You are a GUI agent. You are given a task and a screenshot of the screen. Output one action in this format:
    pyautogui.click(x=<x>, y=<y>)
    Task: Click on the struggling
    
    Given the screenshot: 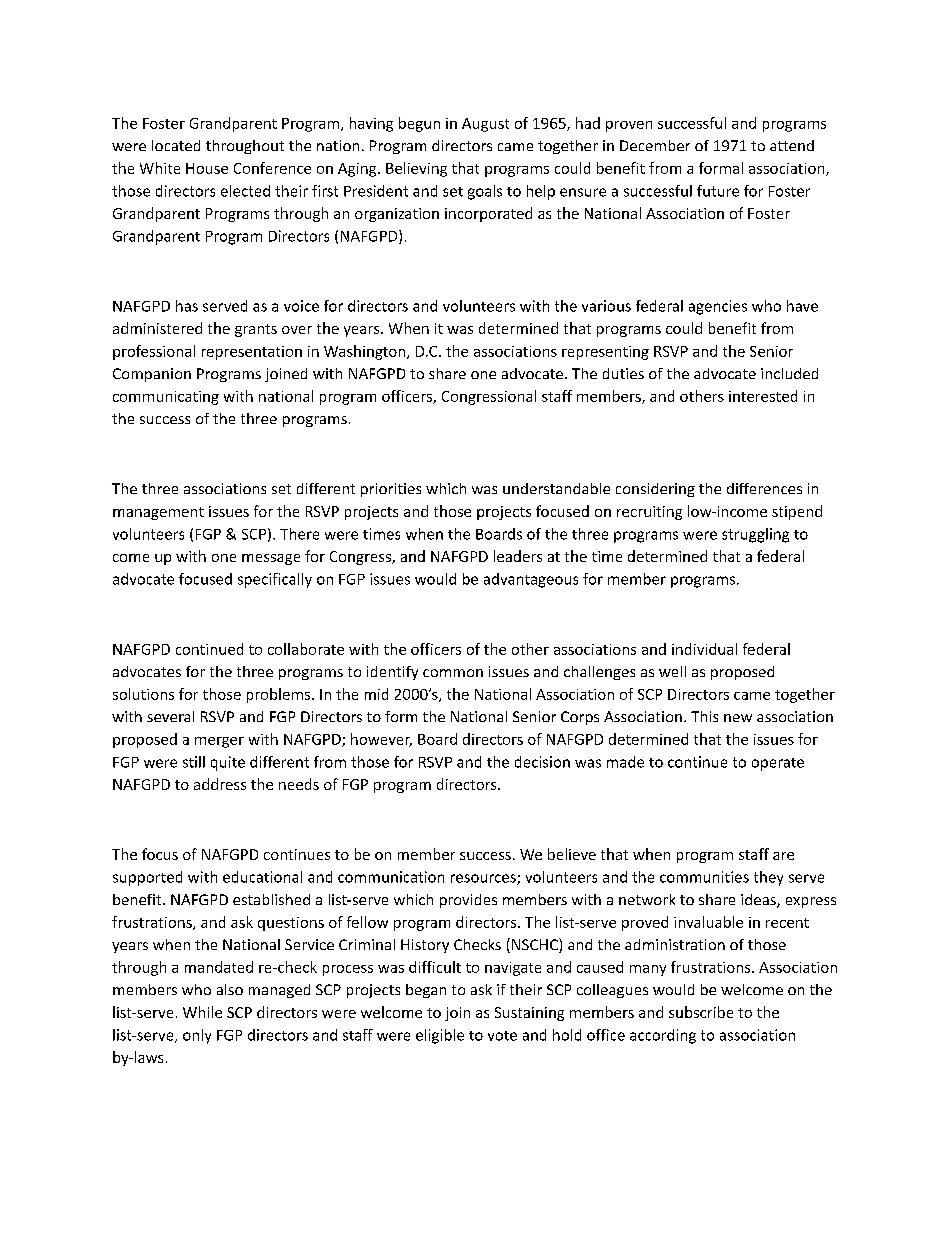 What is the action you would take?
    pyautogui.click(x=755, y=535)
